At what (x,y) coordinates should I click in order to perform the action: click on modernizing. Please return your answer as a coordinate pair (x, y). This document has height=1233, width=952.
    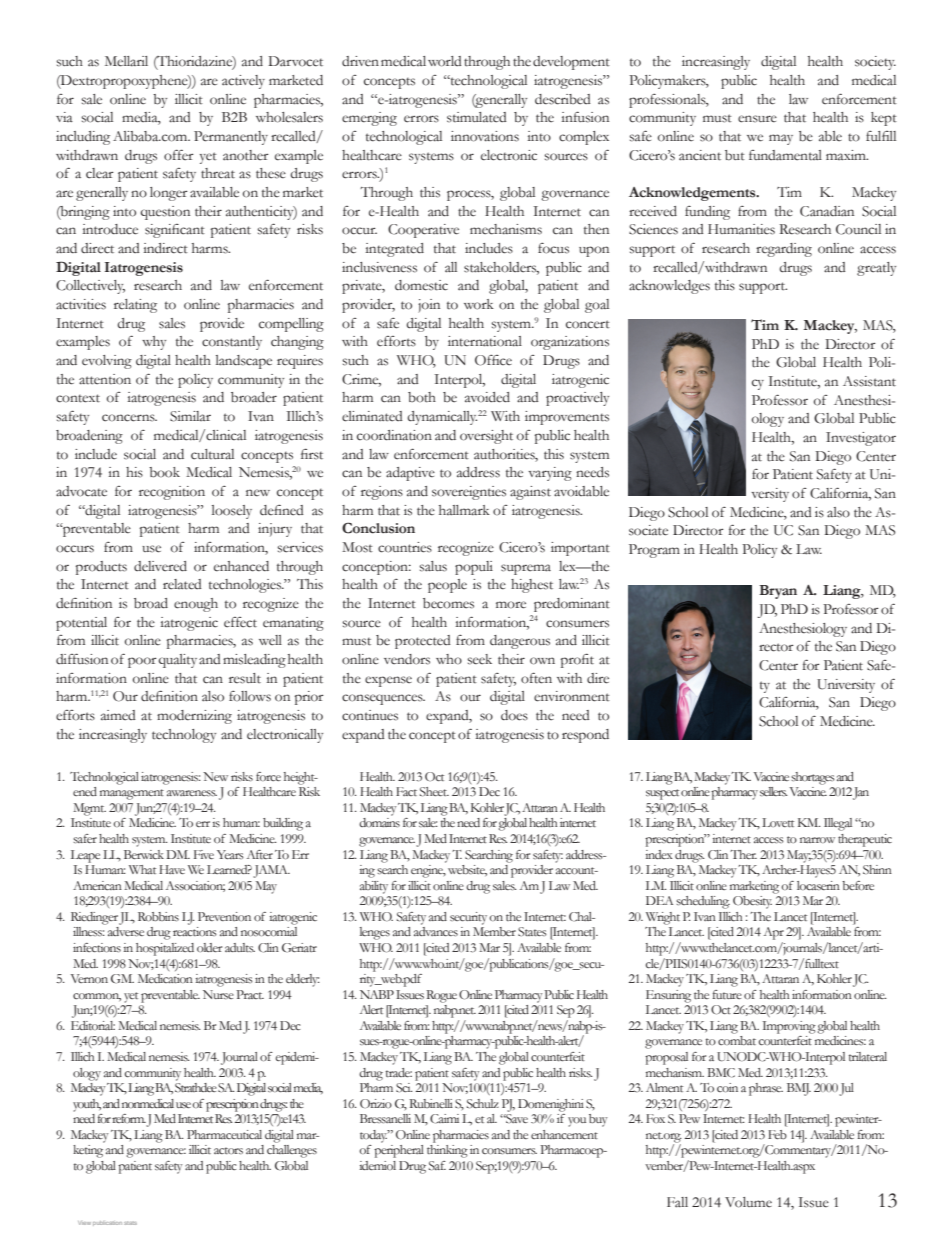
    Looking at the image, I should click on (194, 717).
